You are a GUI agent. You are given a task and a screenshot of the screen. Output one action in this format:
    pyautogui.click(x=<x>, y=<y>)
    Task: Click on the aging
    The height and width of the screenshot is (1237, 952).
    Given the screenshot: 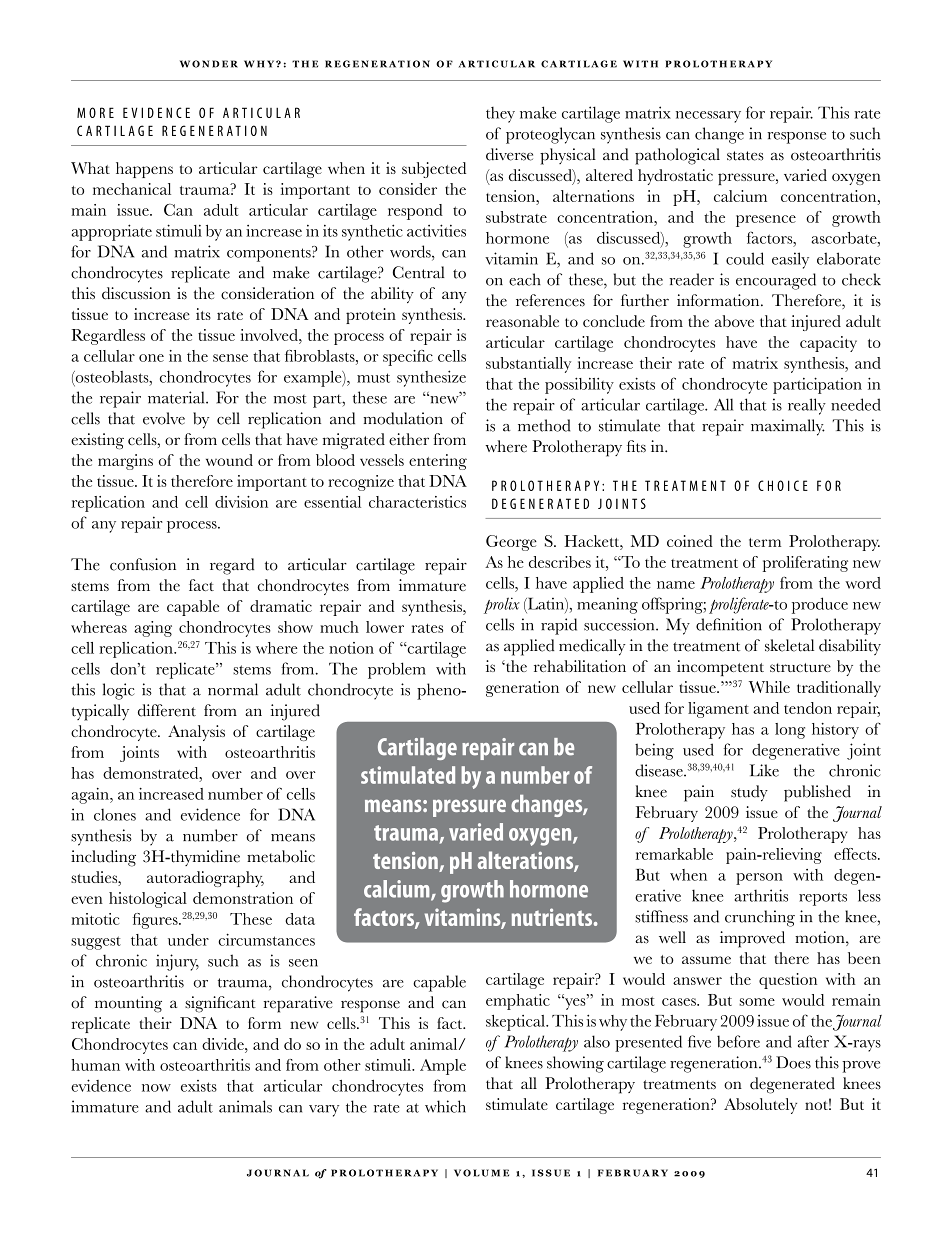 What is the action you would take?
    pyautogui.click(x=153, y=629)
